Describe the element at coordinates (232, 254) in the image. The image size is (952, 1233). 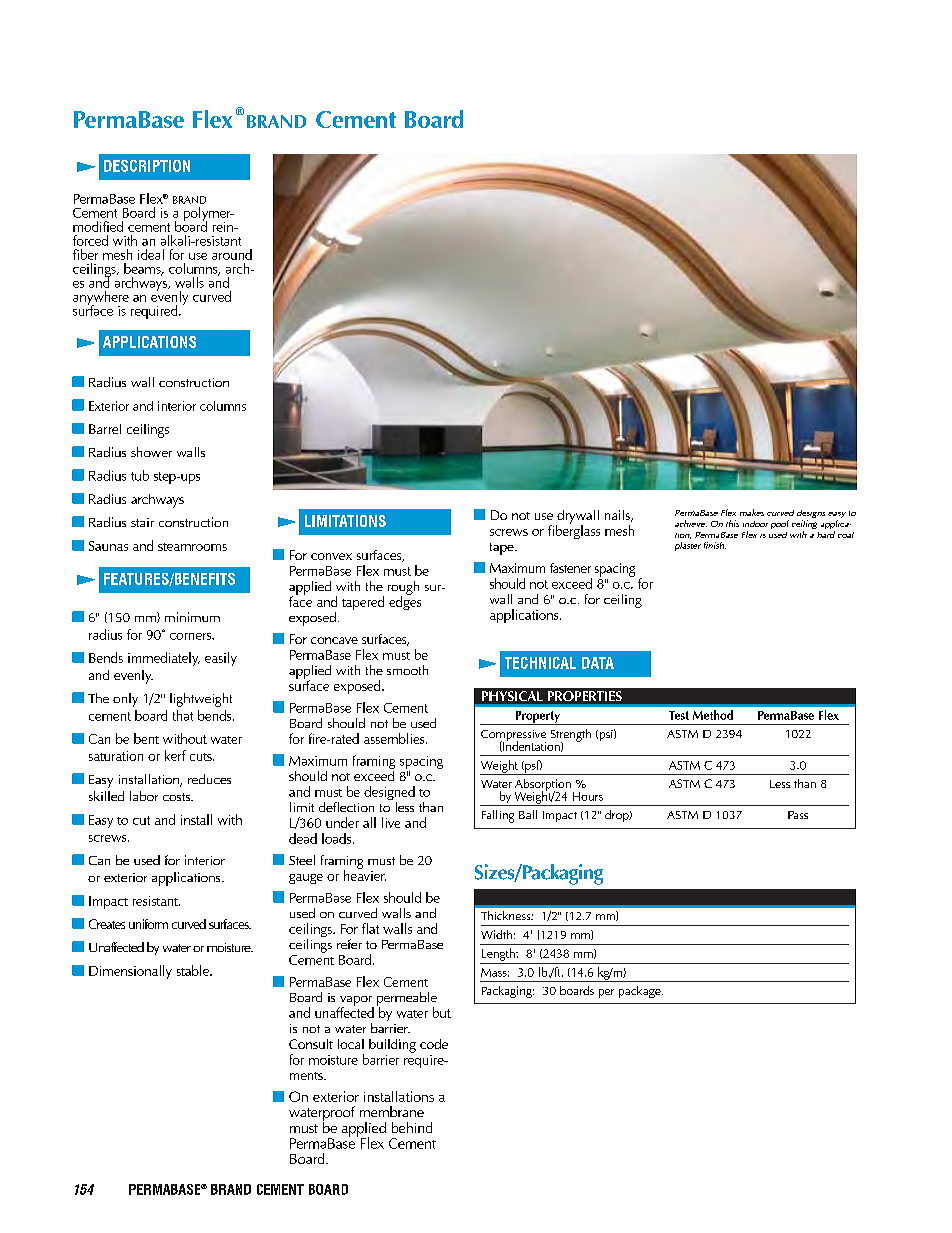
I see `around` at that location.
